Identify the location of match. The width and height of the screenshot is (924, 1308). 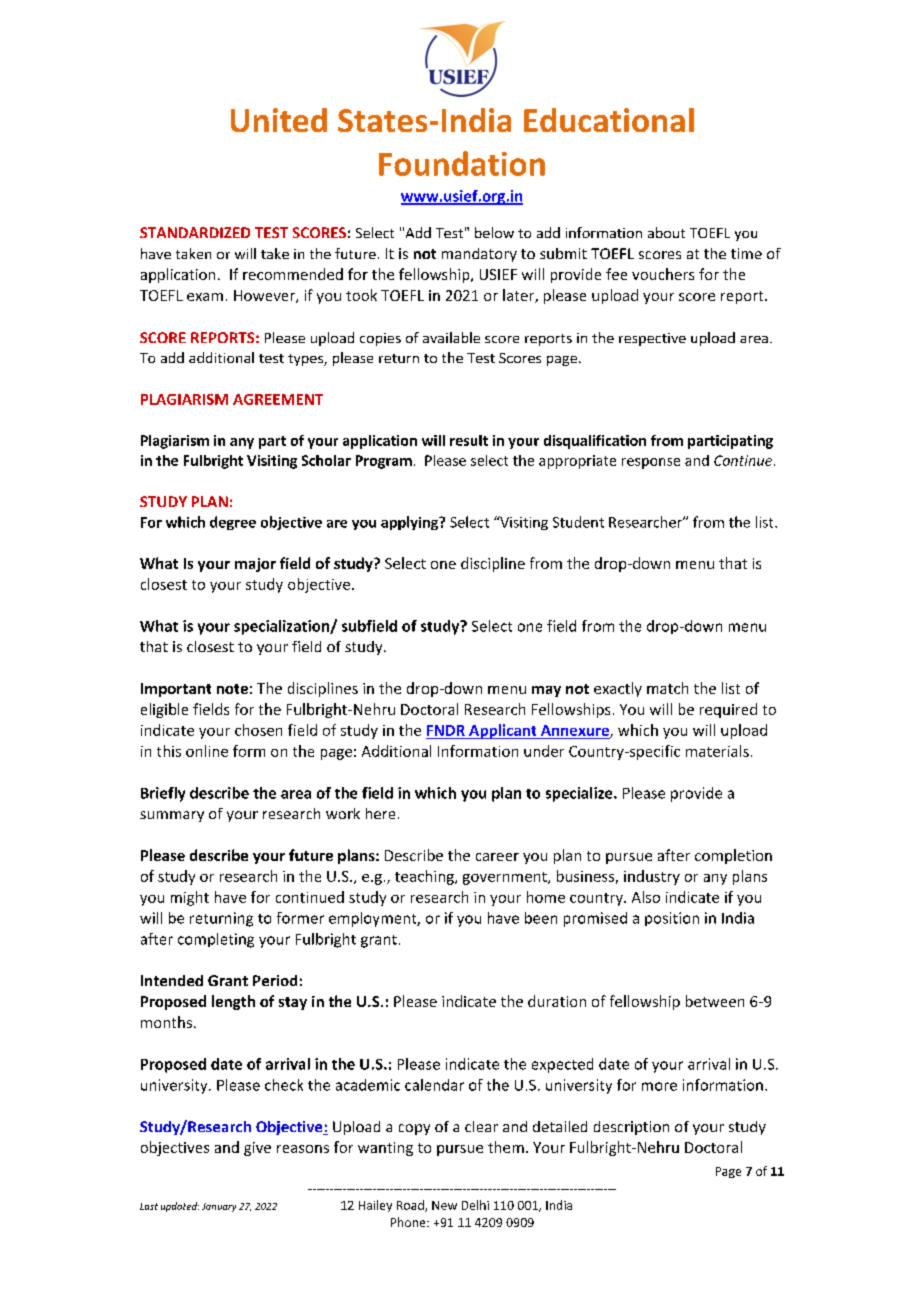
(667, 688).
